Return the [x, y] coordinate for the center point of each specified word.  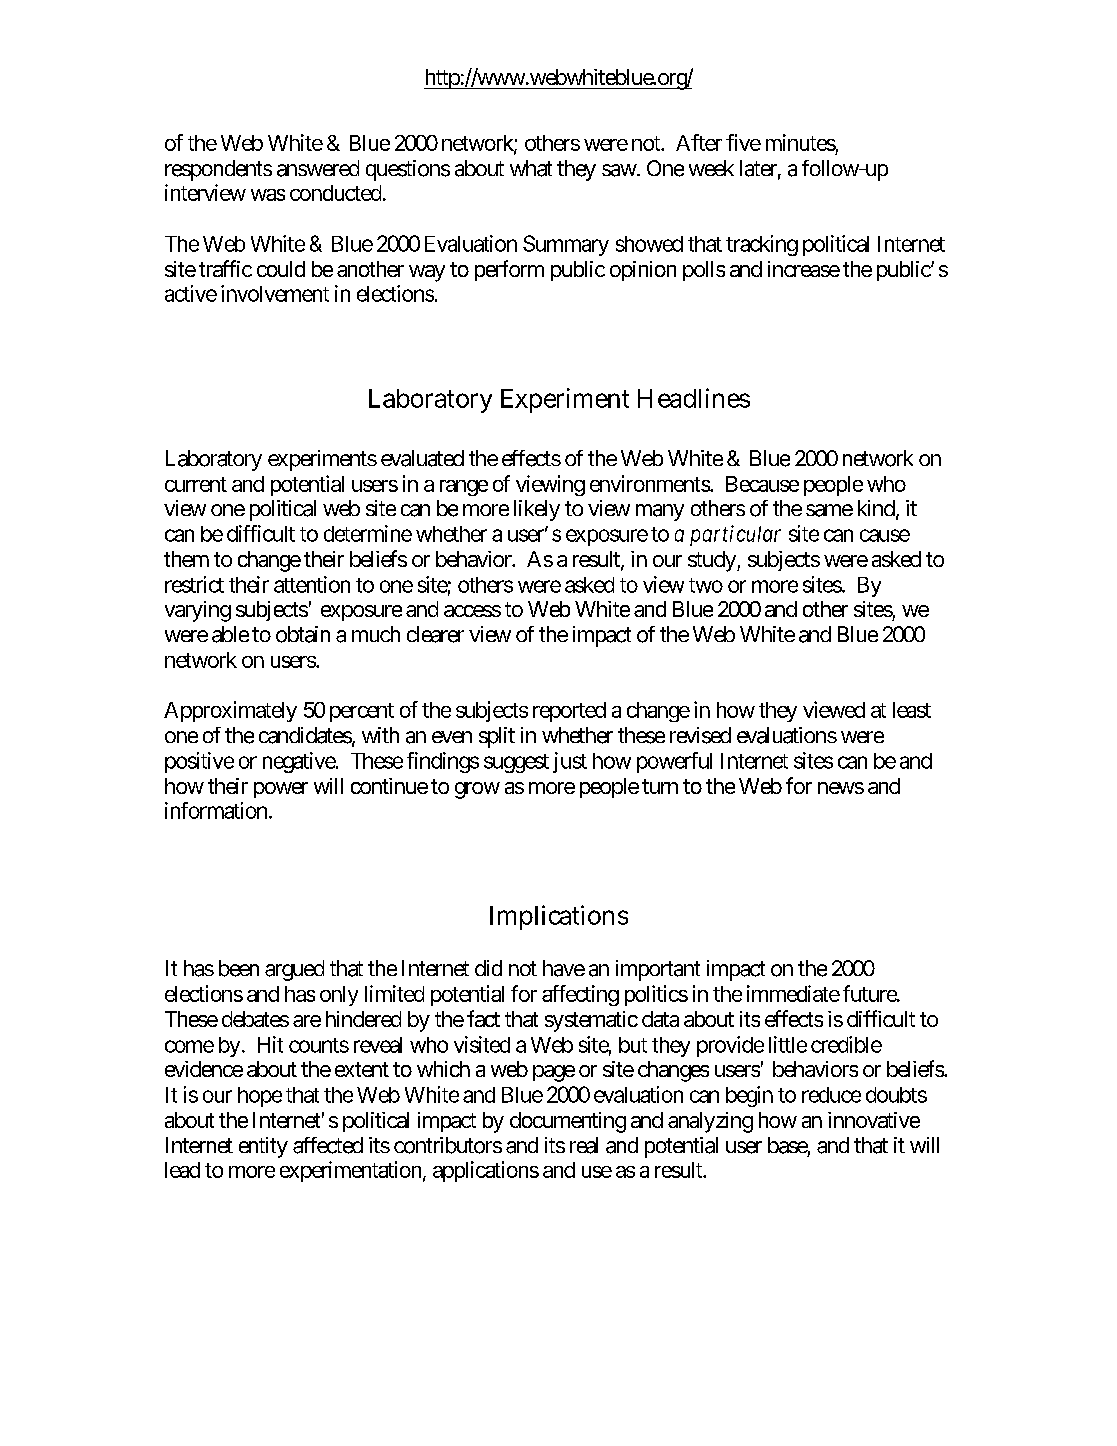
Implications [559, 917]
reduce [831, 1095]
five [743, 142]
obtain [303, 634]
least [912, 710]
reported [569, 712]
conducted [335, 193]
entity [263, 1147]
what [531, 168]
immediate [793, 993]
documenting [568, 1122]
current [196, 484]
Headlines [694, 398]
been [239, 968]
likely [537, 510]
